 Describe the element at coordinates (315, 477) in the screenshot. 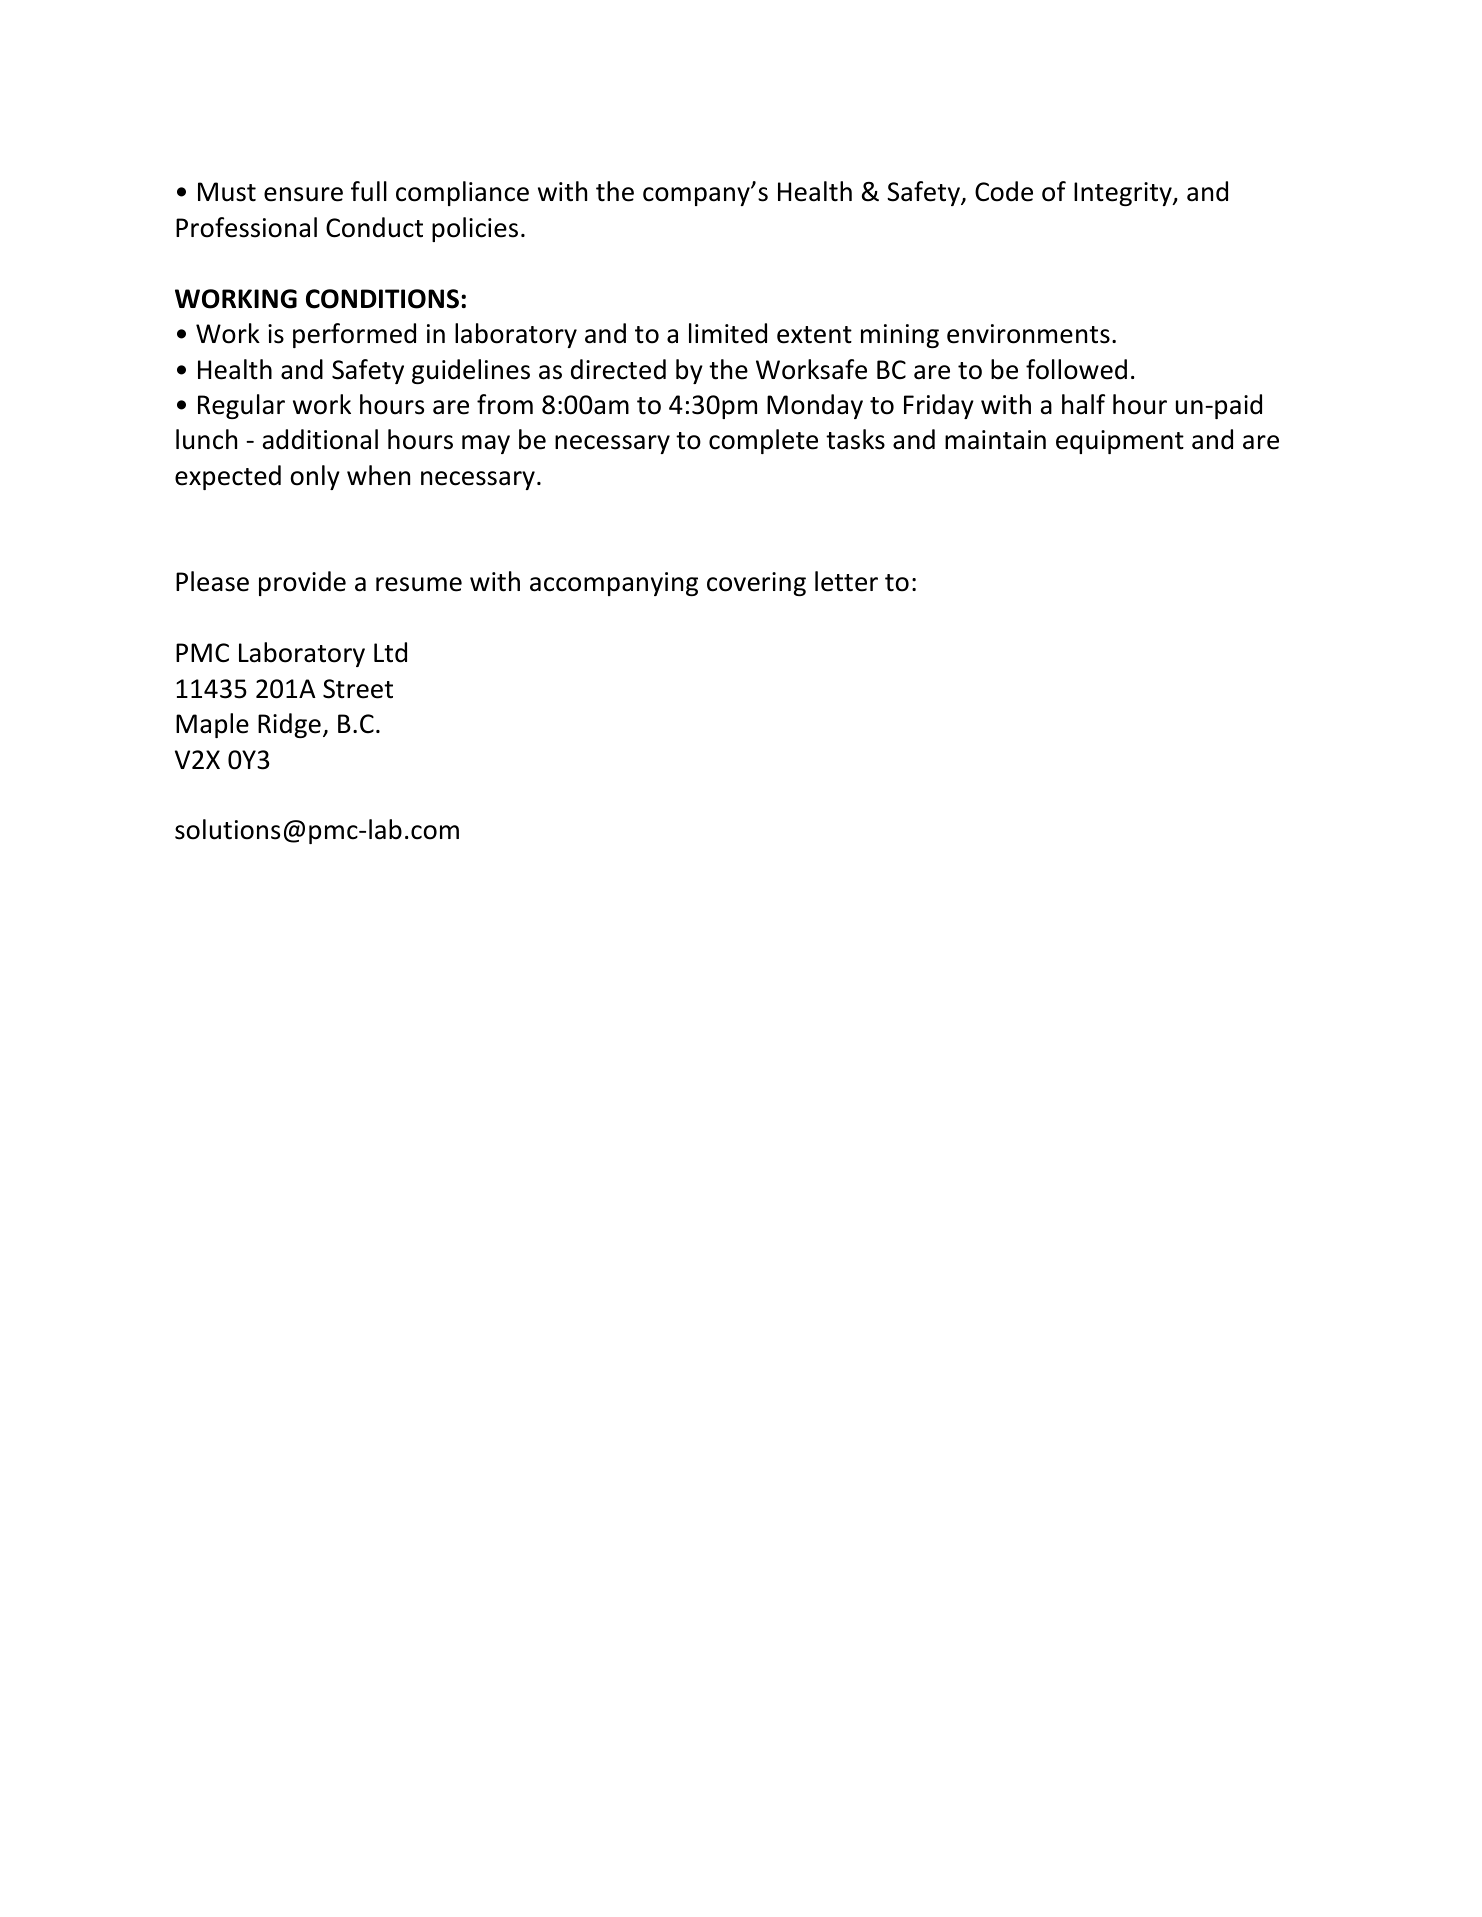

I see `only` at that location.
